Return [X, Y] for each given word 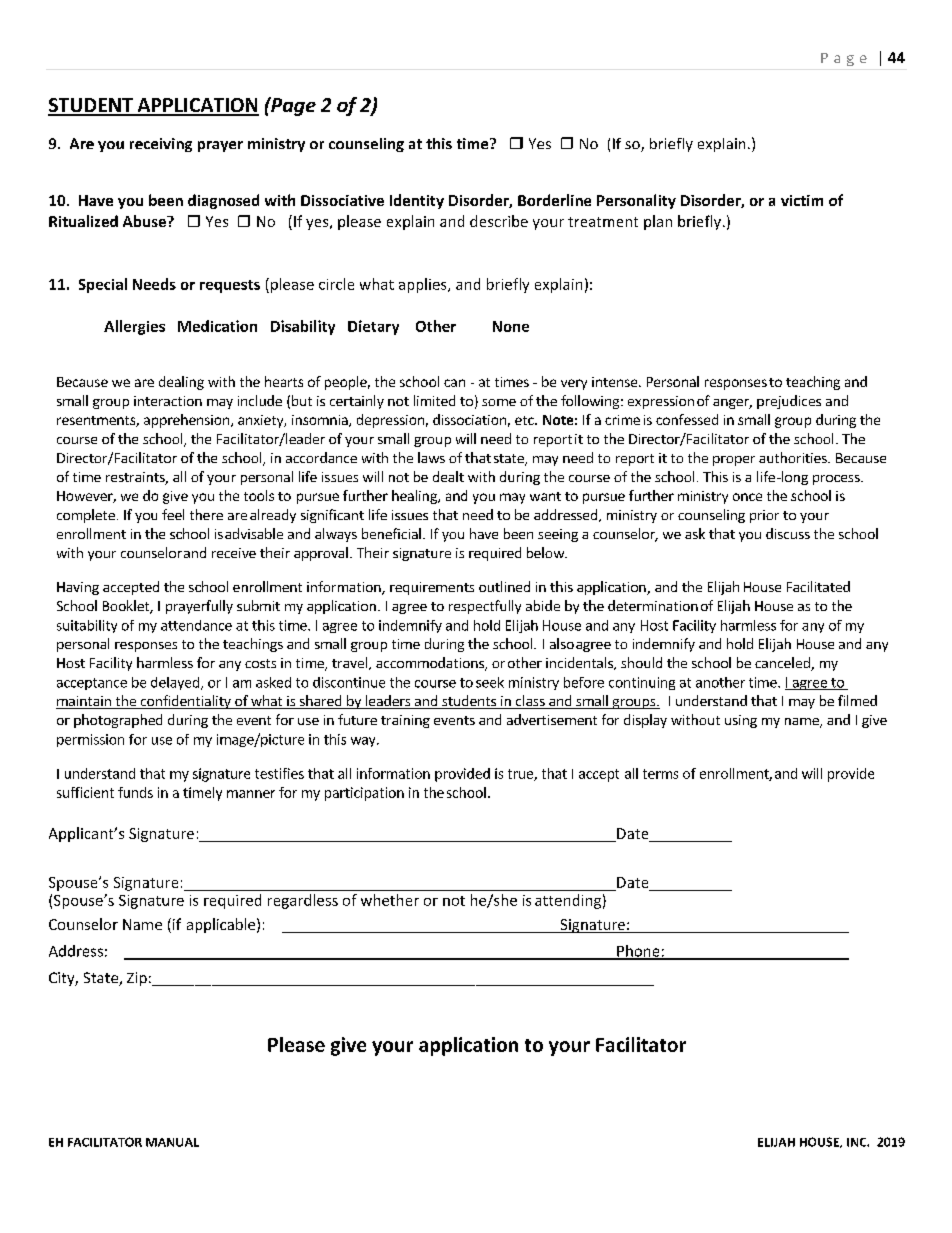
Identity [417, 201]
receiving [161, 145]
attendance [196, 625]
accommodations [431, 664]
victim [802, 200]
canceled [783, 664]
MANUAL [172, 1142]
